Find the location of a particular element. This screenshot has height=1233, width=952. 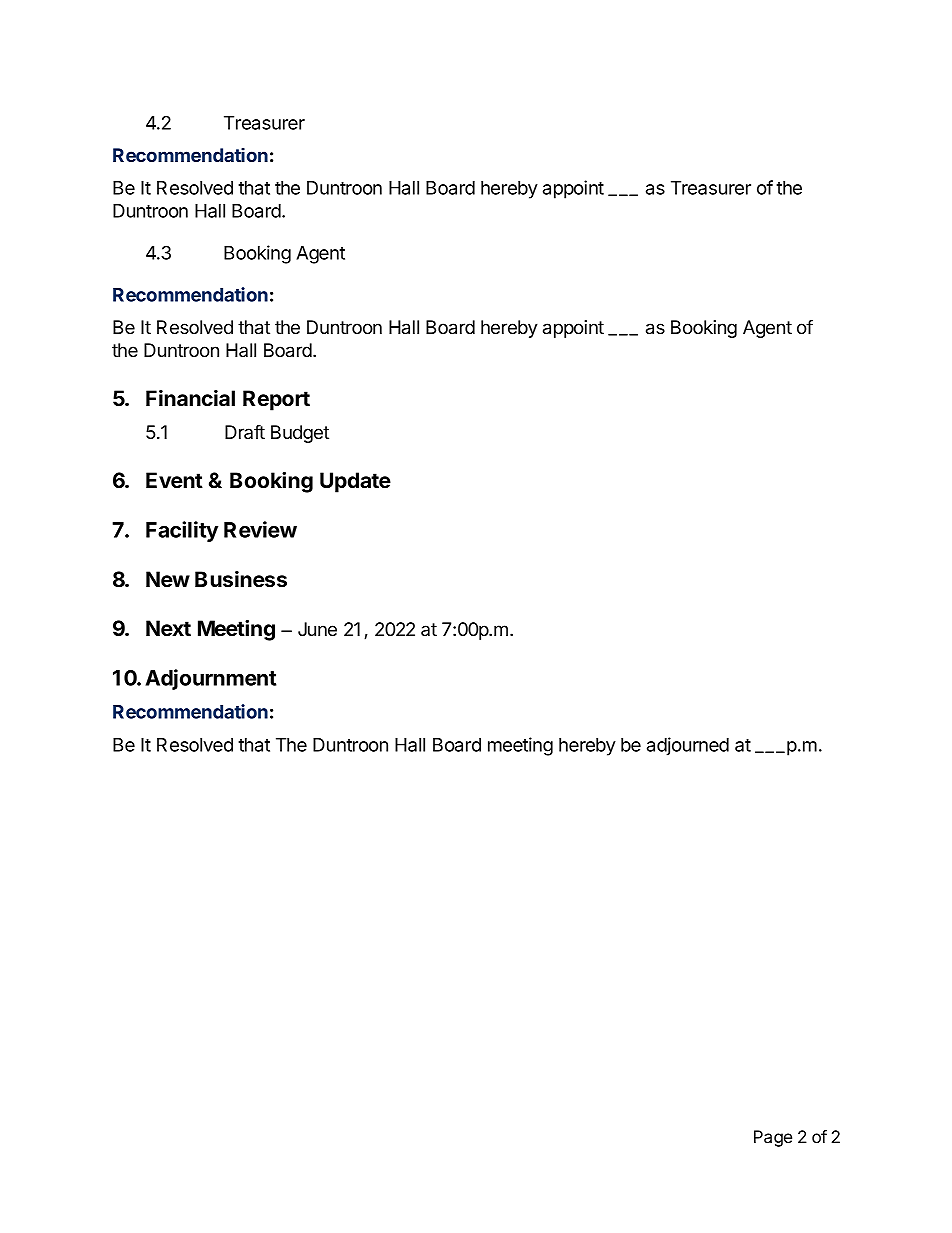

Financial is located at coordinates (190, 398).
